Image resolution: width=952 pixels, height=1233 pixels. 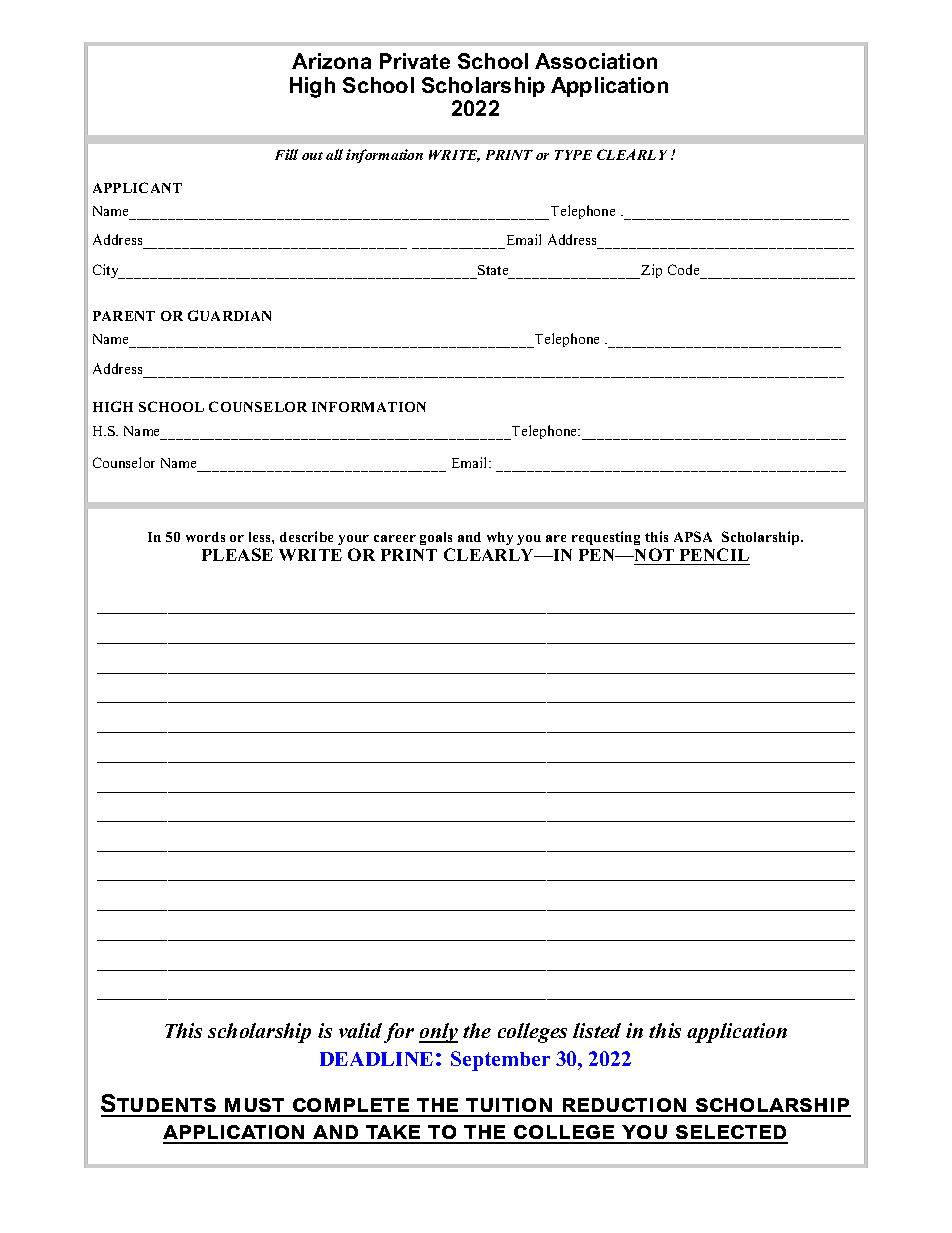 I want to click on only, so click(x=438, y=1033).
